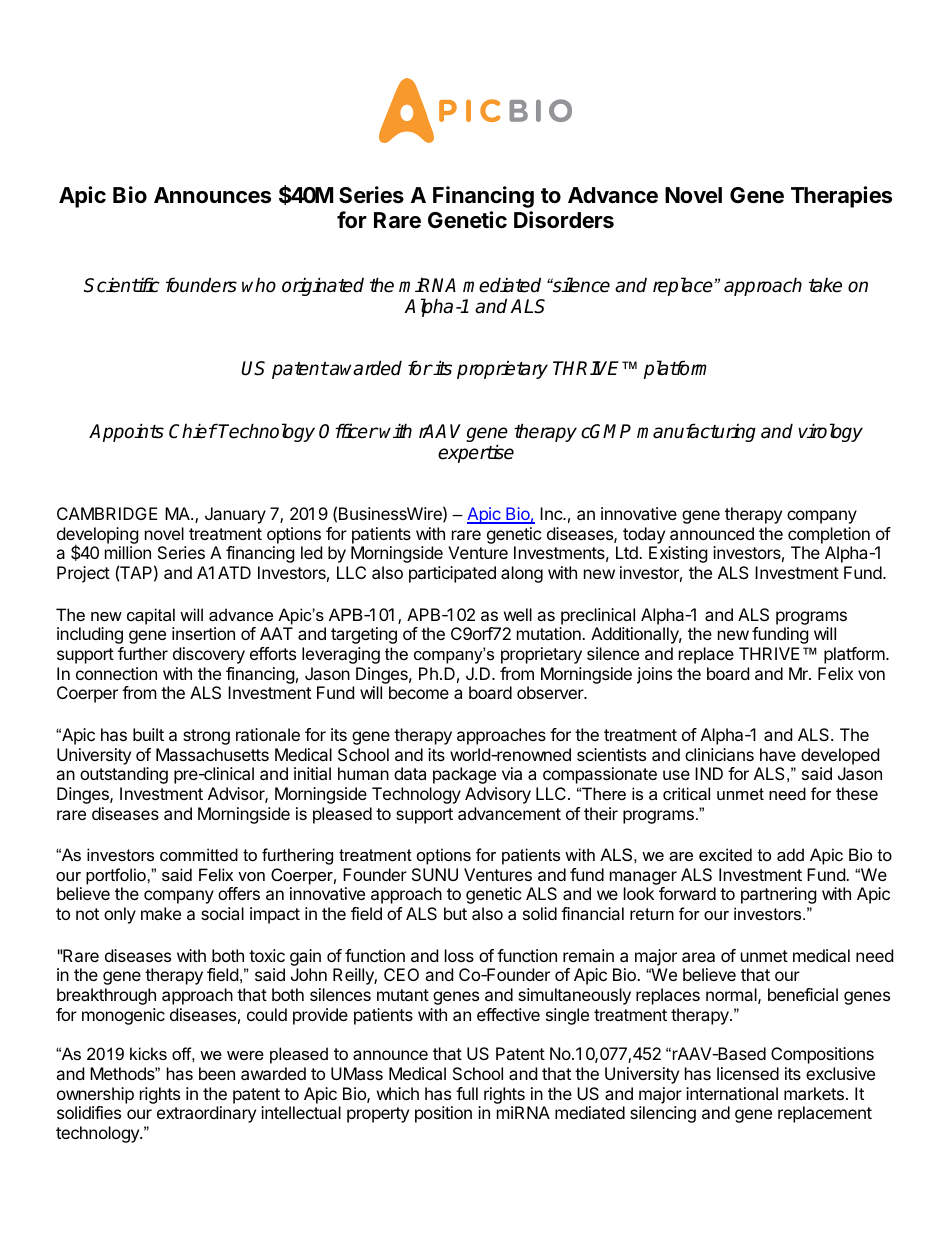 This page has width=952, height=1233. I want to click on Disorders, so click(564, 220).
